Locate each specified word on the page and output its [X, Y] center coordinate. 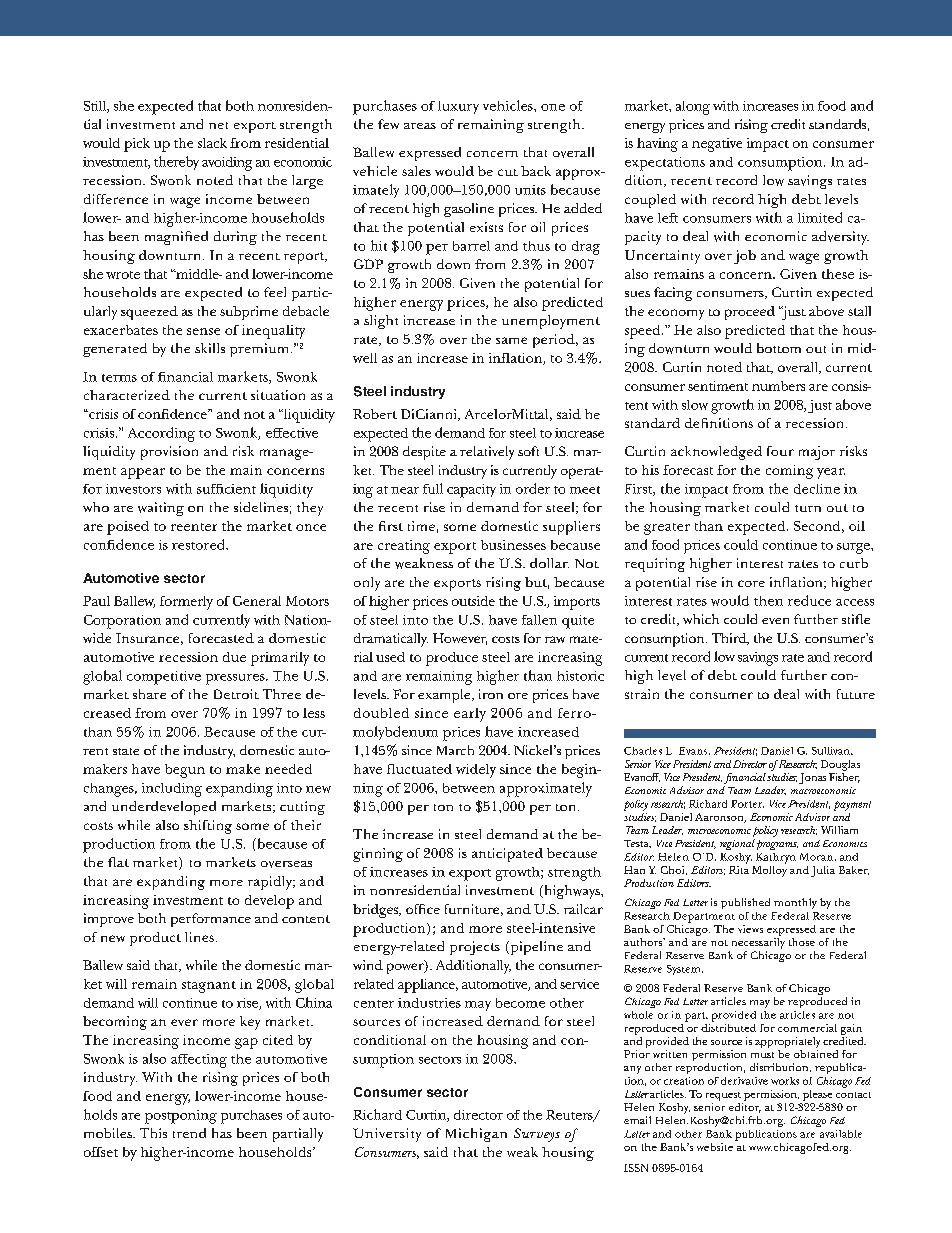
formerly [186, 603]
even [775, 621]
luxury [458, 107]
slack [212, 143]
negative [717, 145]
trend [189, 1133]
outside [473, 601]
